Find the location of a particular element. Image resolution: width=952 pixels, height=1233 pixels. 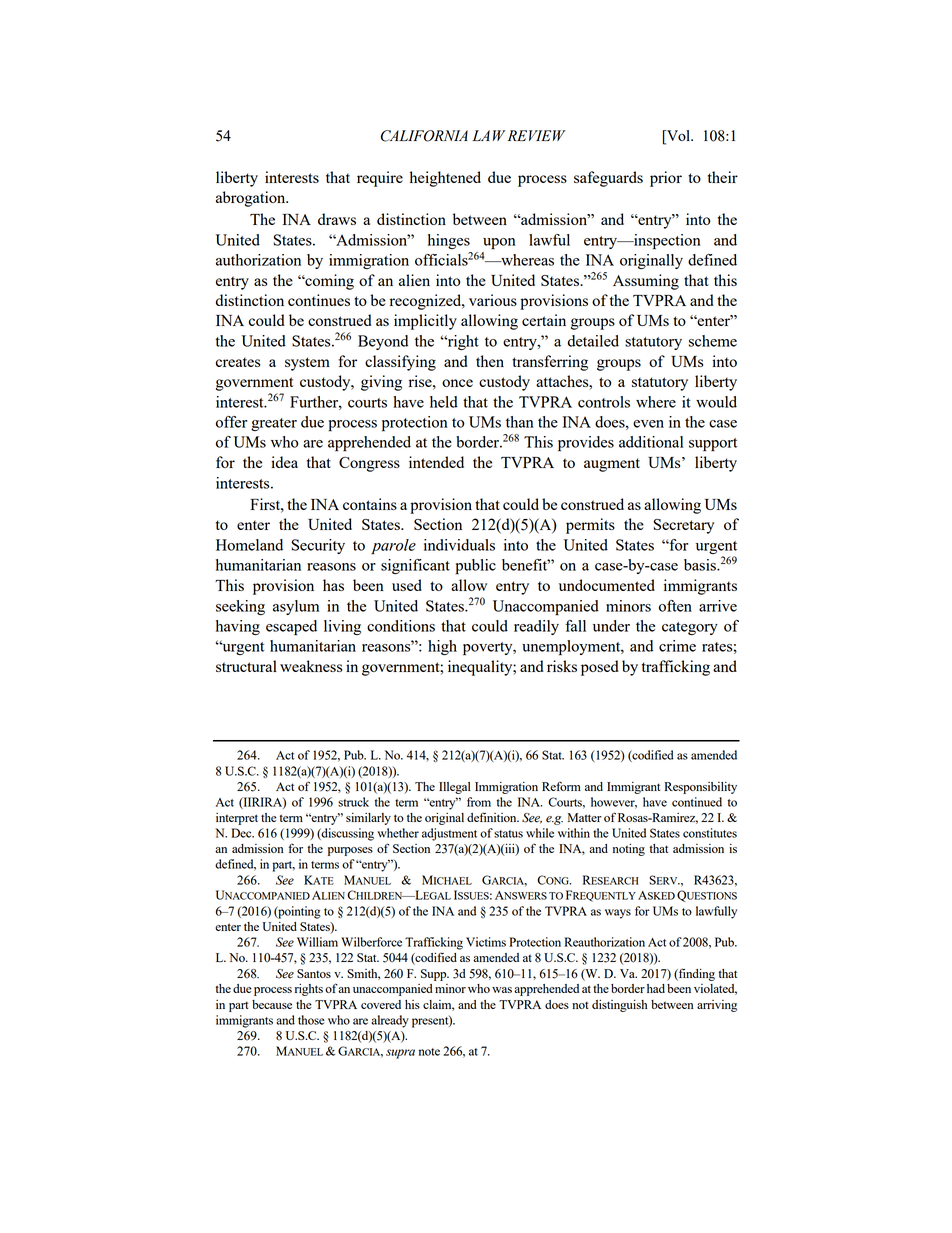

asylum is located at coordinates (296, 607).
